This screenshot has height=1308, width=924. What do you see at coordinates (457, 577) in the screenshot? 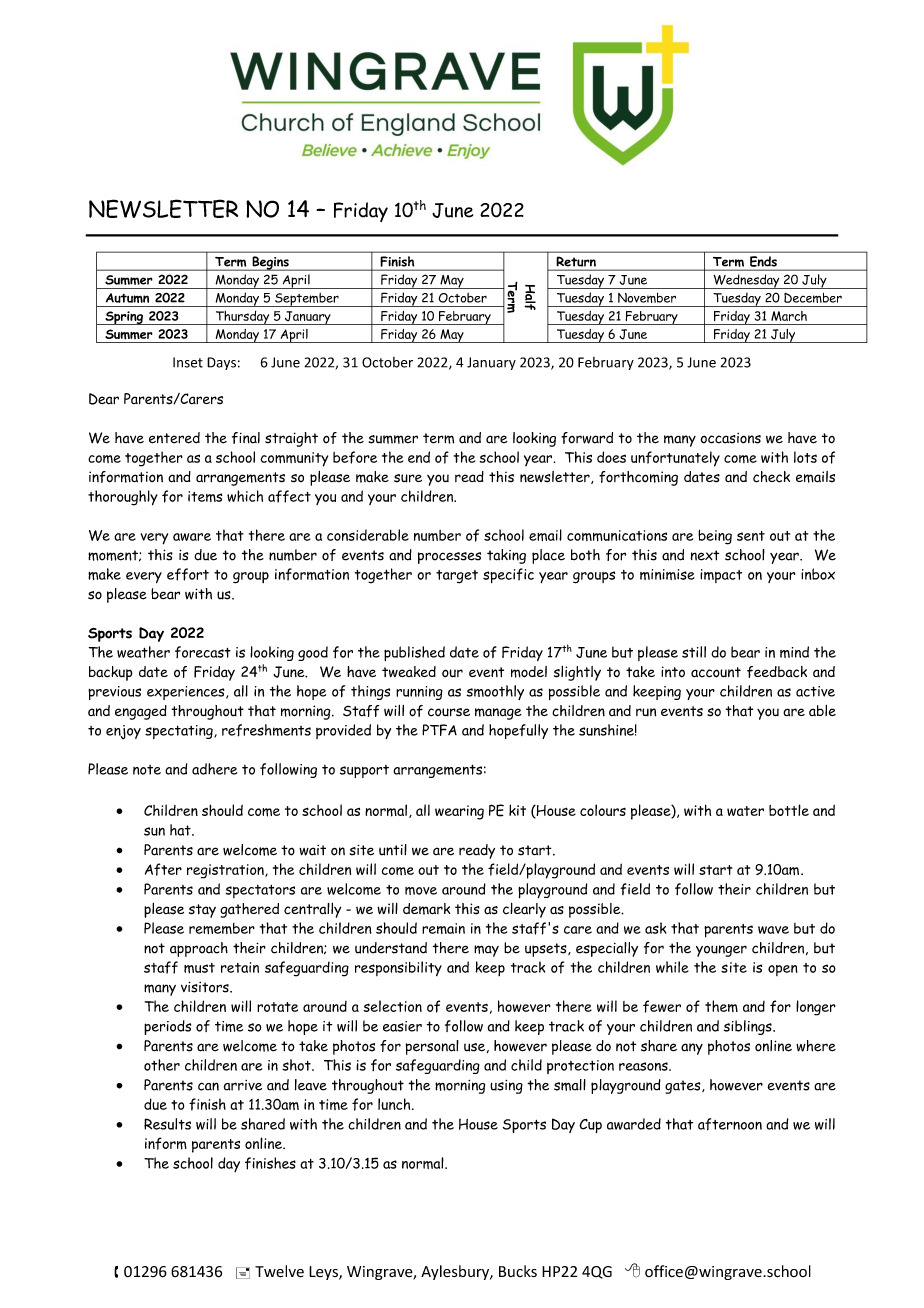
I see `target` at bounding box center [457, 577].
